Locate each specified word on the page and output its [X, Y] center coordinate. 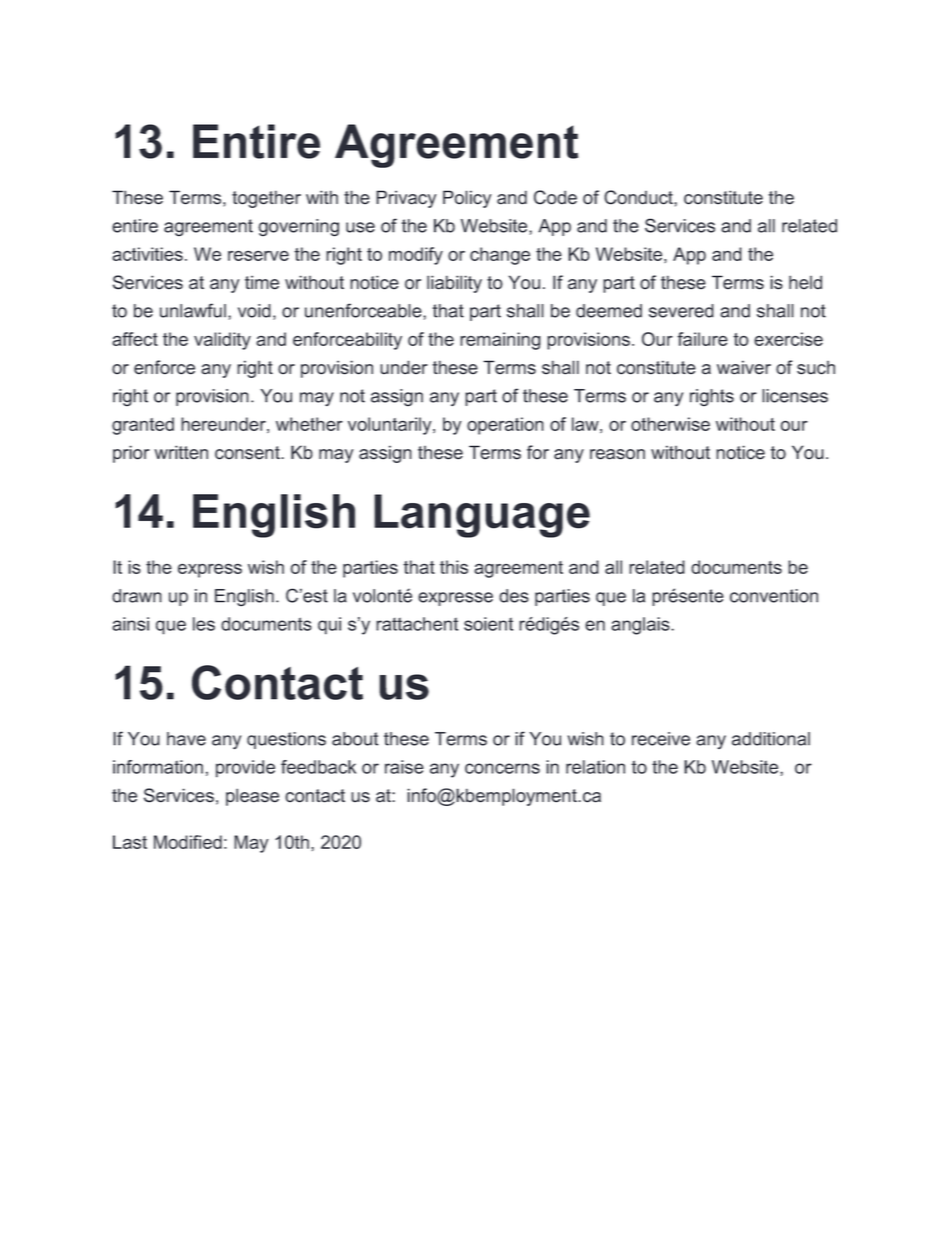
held [805, 282]
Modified [188, 842]
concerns [502, 768]
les [204, 624]
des [514, 596]
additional [771, 739]
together [266, 199]
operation [505, 426]
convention [774, 596]
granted [143, 426]
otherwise [670, 424]
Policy [467, 199]
